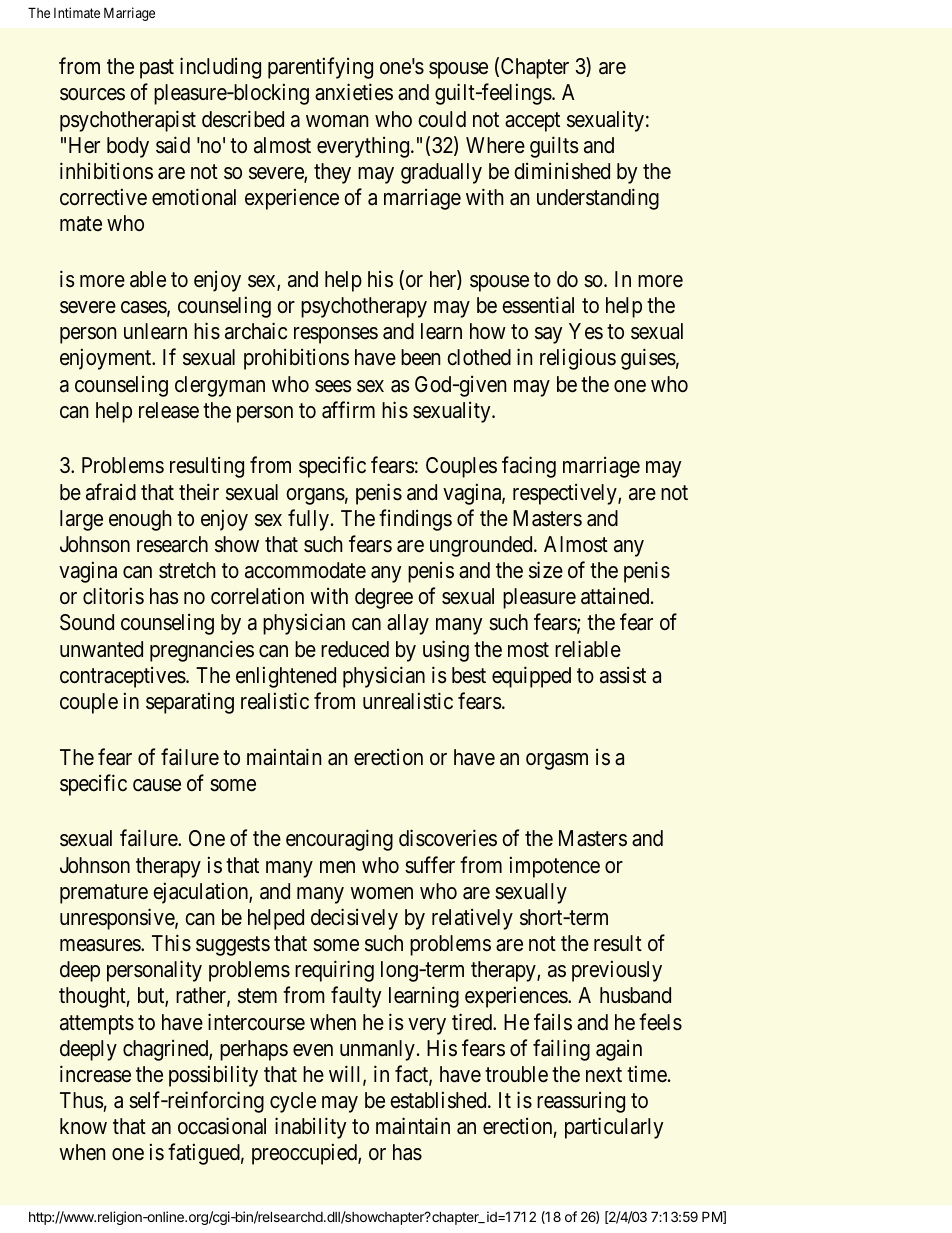  Describe the element at coordinates (95, 1074) in the screenshot. I see `increase` at that location.
